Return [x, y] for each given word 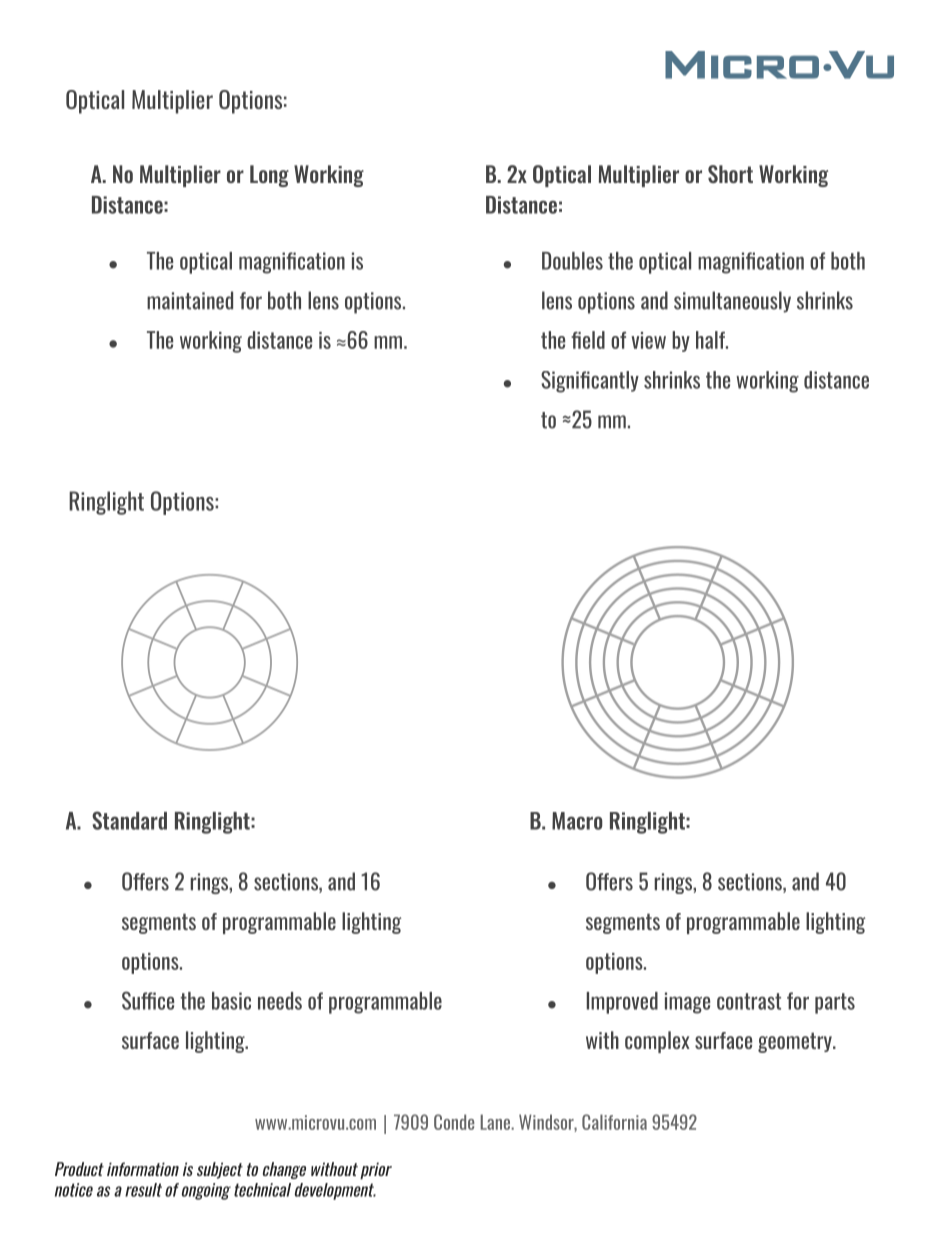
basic [231, 1001]
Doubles [572, 261]
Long [269, 176]
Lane [496, 1122]
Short [730, 174]
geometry [796, 1042]
